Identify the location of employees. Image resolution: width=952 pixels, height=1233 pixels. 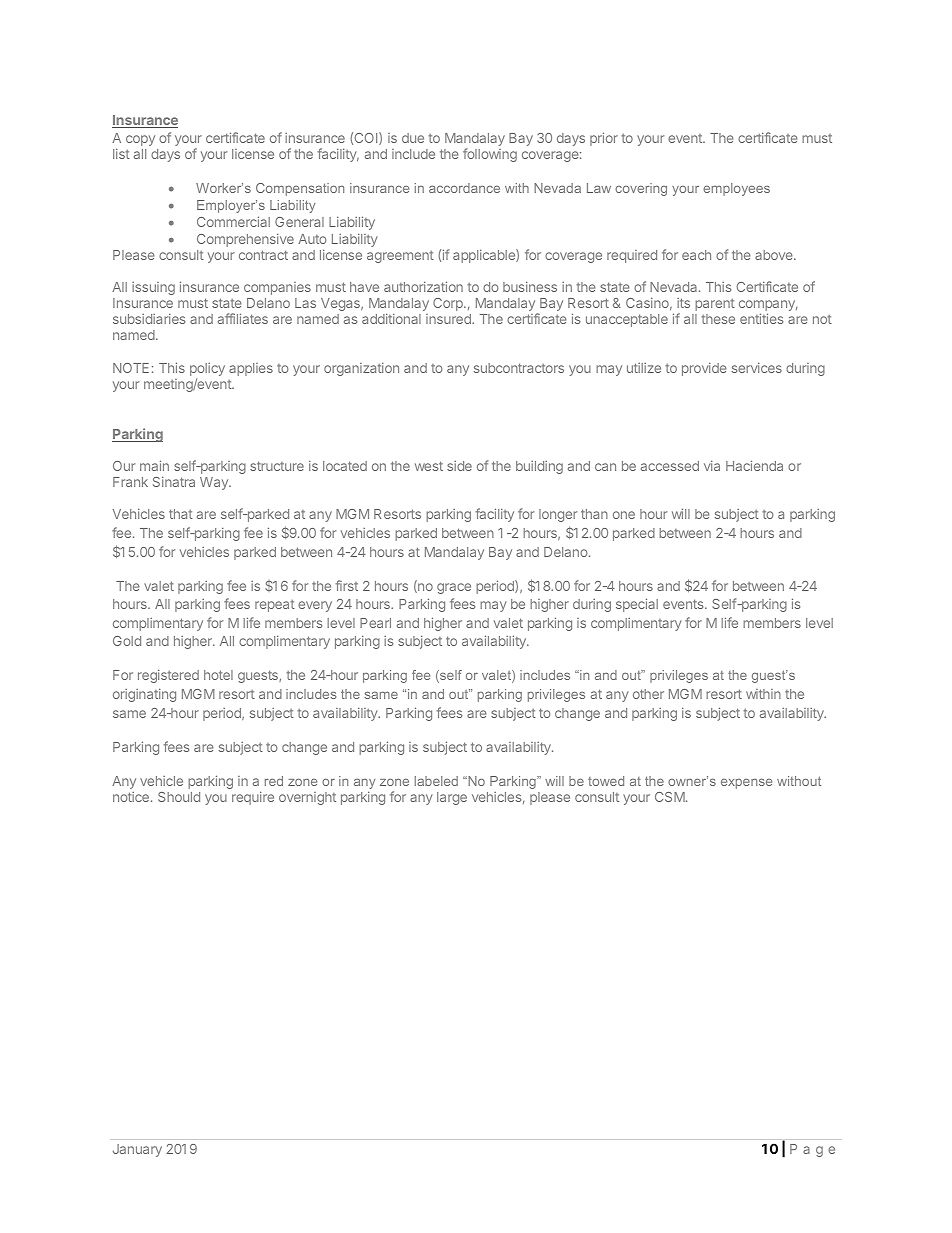
(736, 189).
